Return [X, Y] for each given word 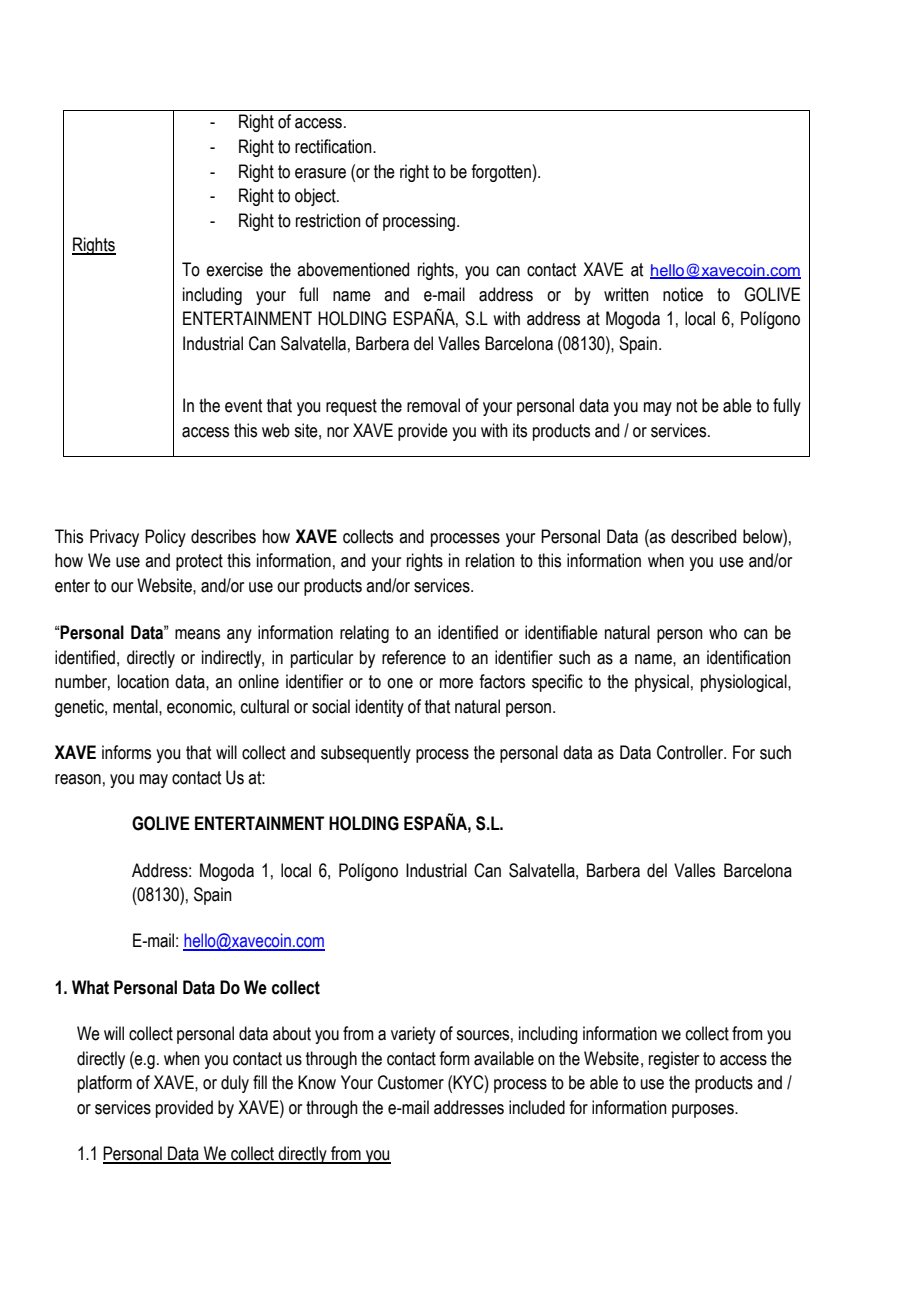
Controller [691, 752]
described [703, 536]
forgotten [502, 173]
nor [338, 432]
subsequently [366, 754]
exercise [234, 269]
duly [235, 1084]
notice [683, 294]
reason [78, 779]
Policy [165, 538]
